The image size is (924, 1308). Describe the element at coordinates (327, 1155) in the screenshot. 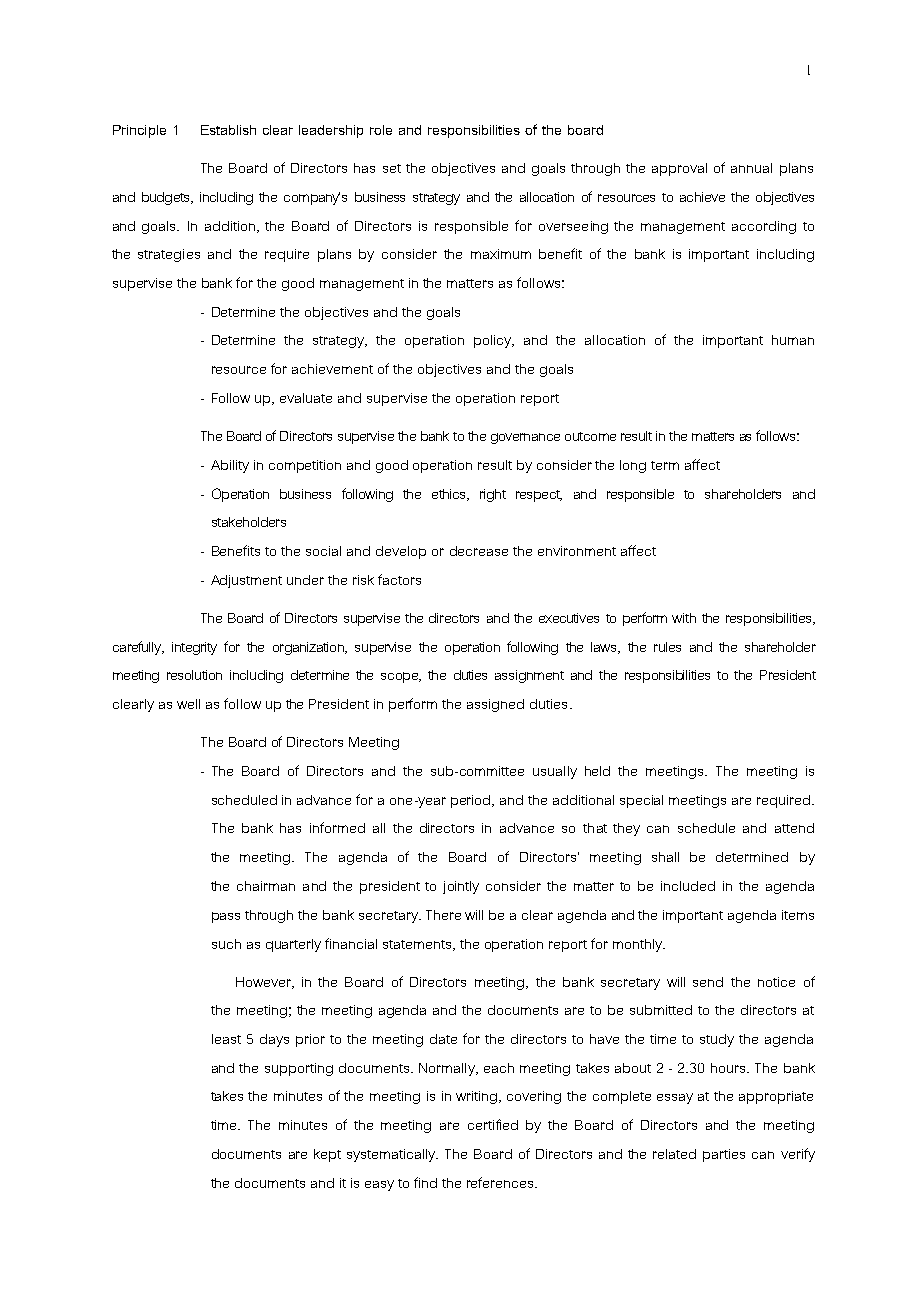

I see `kept` at that location.
